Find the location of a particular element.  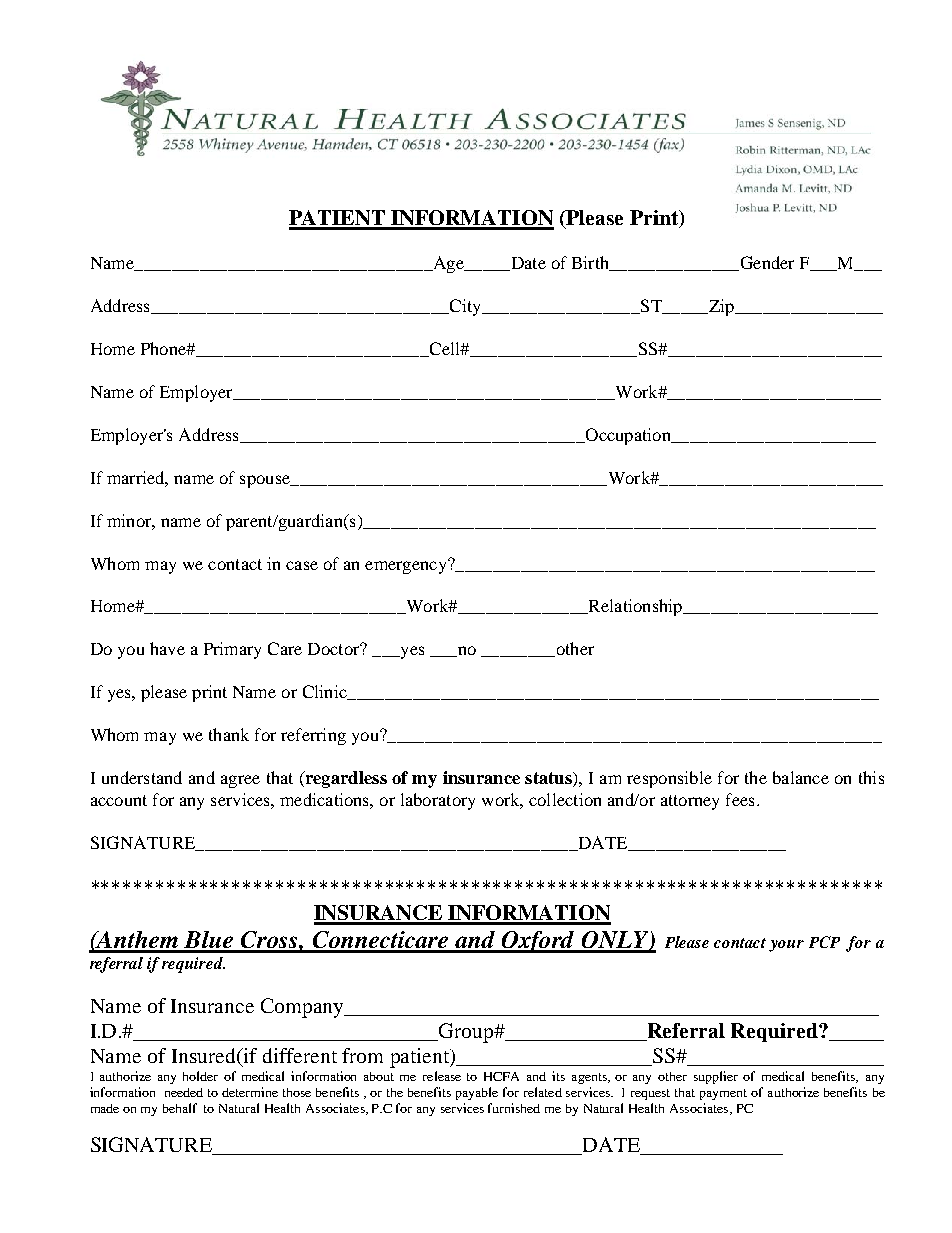

fees is located at coordinates (740, 799).
